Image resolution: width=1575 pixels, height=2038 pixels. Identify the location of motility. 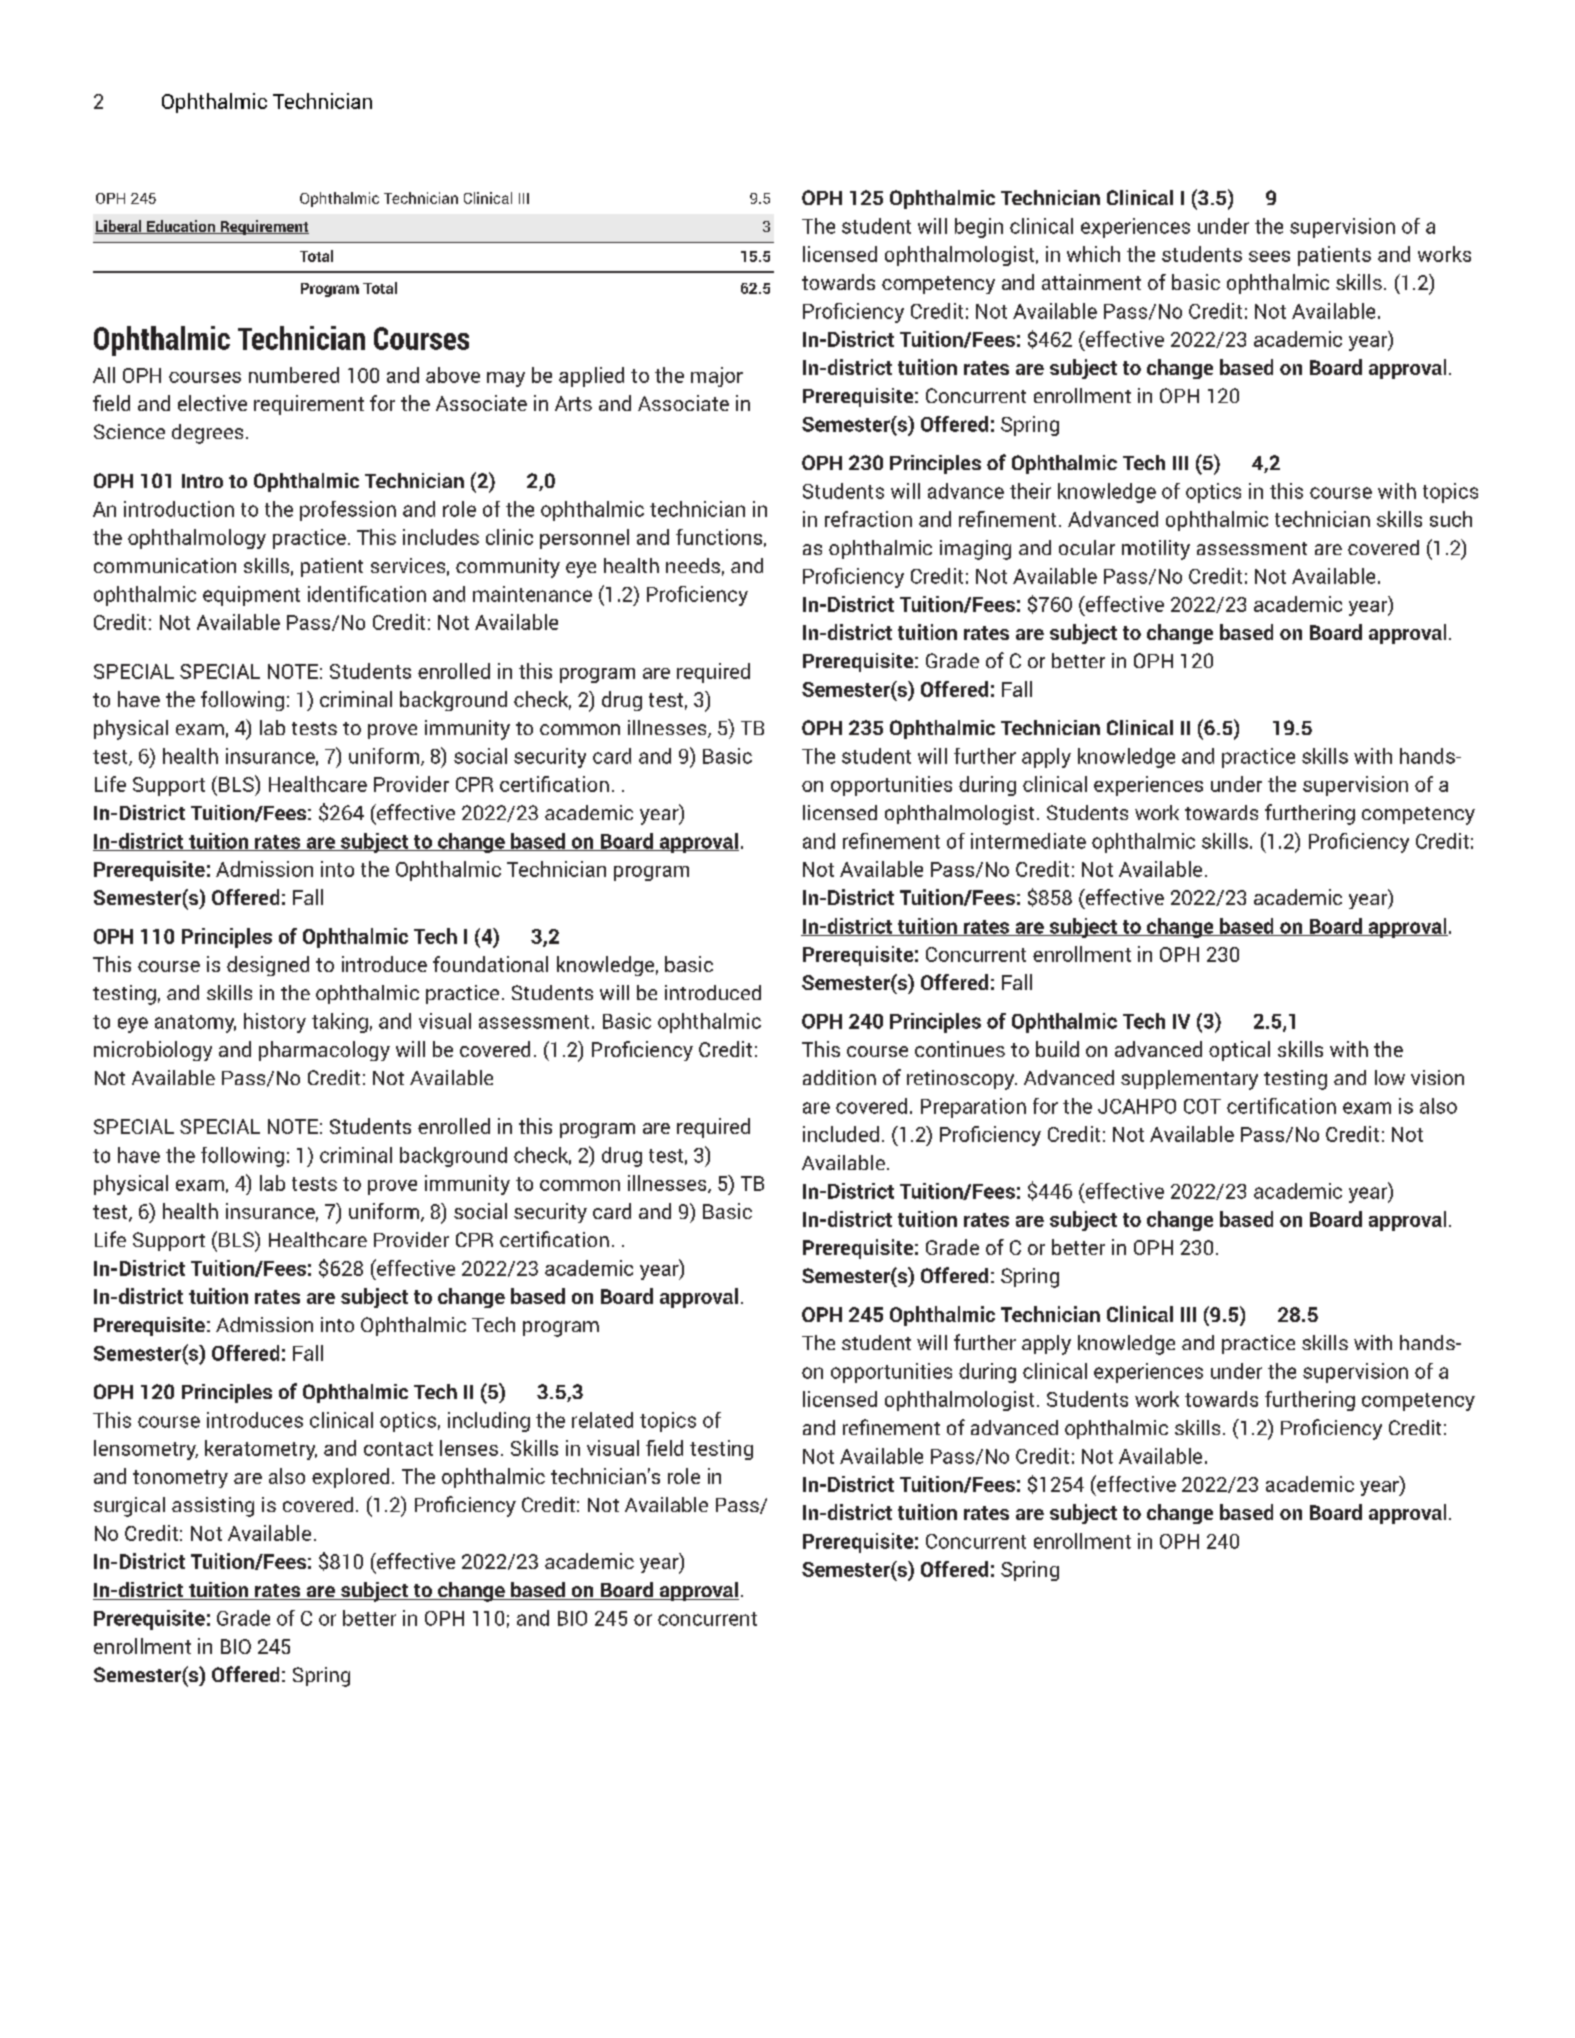
(1156, 550).
